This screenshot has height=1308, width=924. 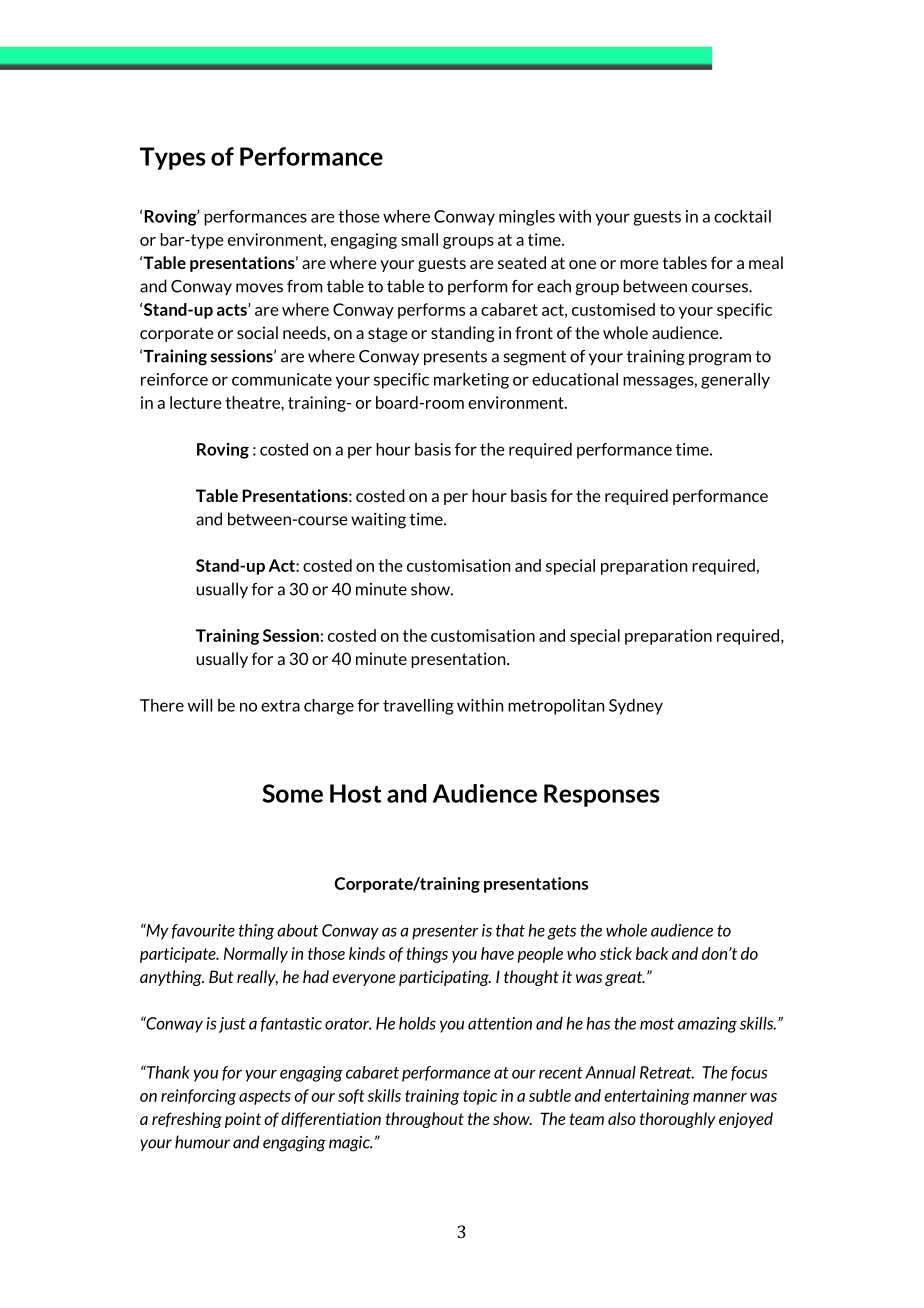 What do you see at coordinates (200, 705) in the screenshot?
I see `will` at bounding box center [200, 705].
